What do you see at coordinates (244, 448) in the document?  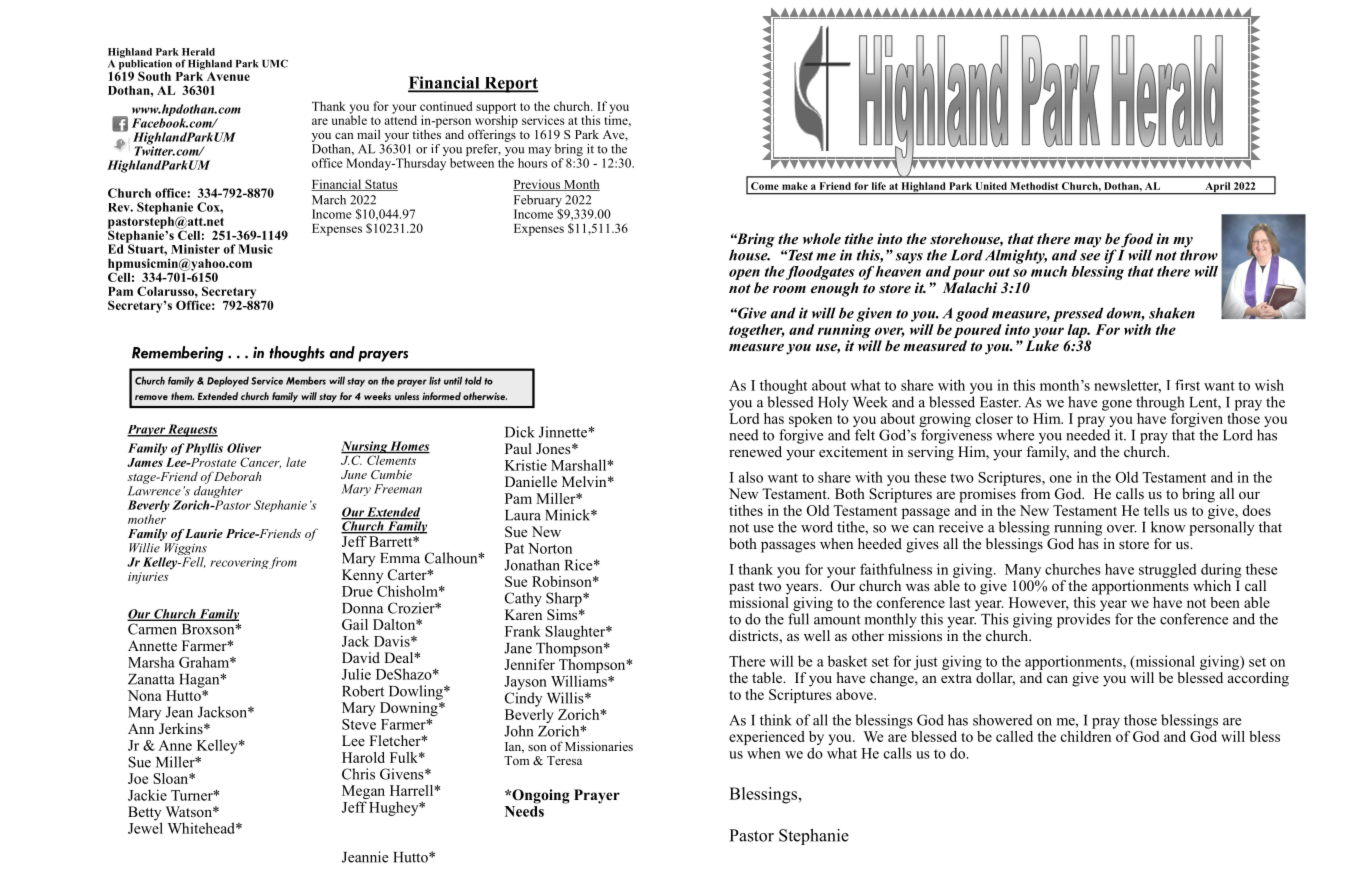 I see `Oliver` at bounding box center [244, 448].
